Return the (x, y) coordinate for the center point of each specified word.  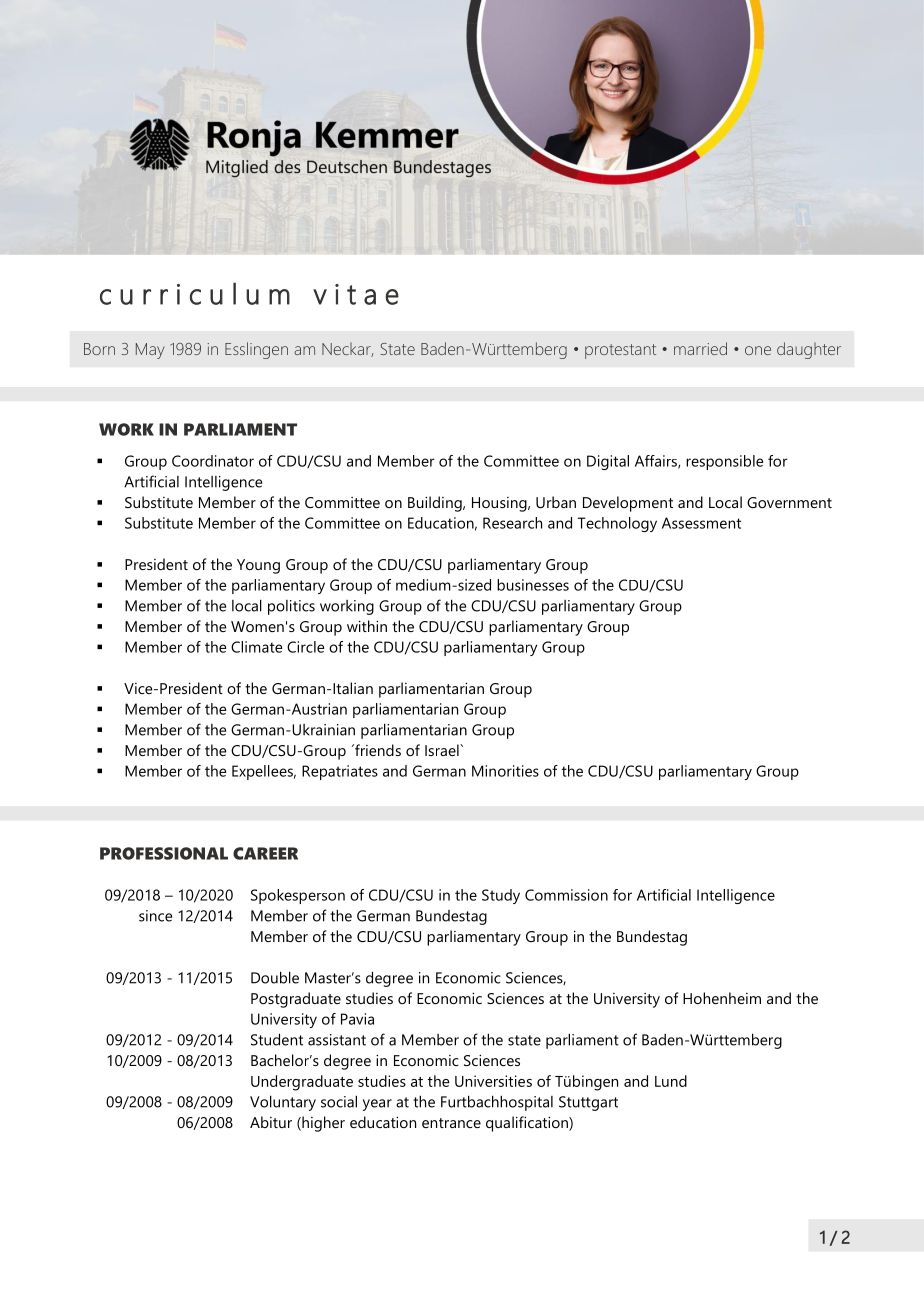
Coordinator (213, 461)
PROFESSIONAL (164, 853)
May (150, 351)
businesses (533, 585)
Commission (566, 895)
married (700, 348)
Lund (671, 1081)
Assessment (701, 523)
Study (501, 896)
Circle (306, 647)
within (367, 626)
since (155, 916)
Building (436, 504)
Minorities (505, 771)
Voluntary (283, 1103)
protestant (620, 351)
